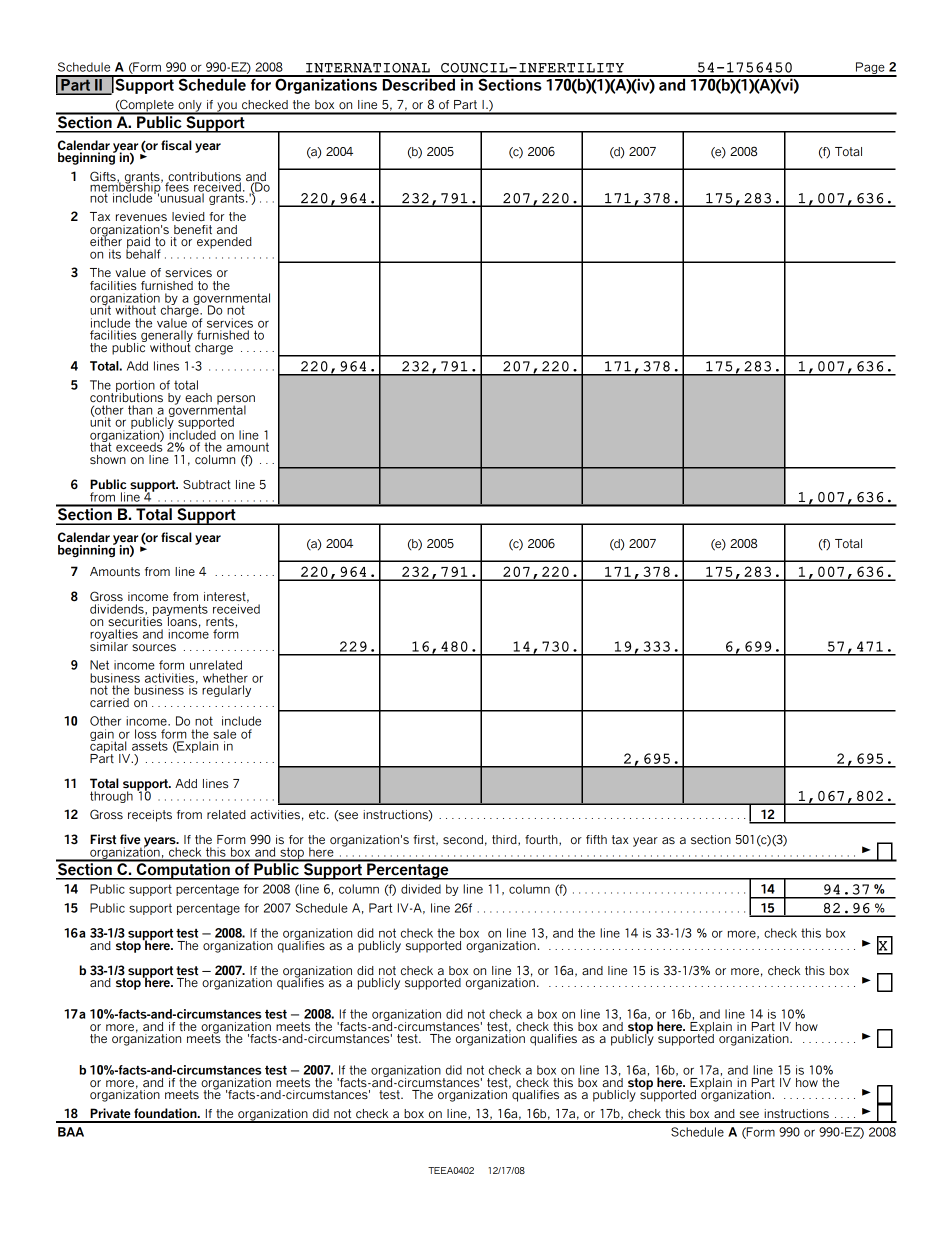  I want to click on only, so click(190, 107).
